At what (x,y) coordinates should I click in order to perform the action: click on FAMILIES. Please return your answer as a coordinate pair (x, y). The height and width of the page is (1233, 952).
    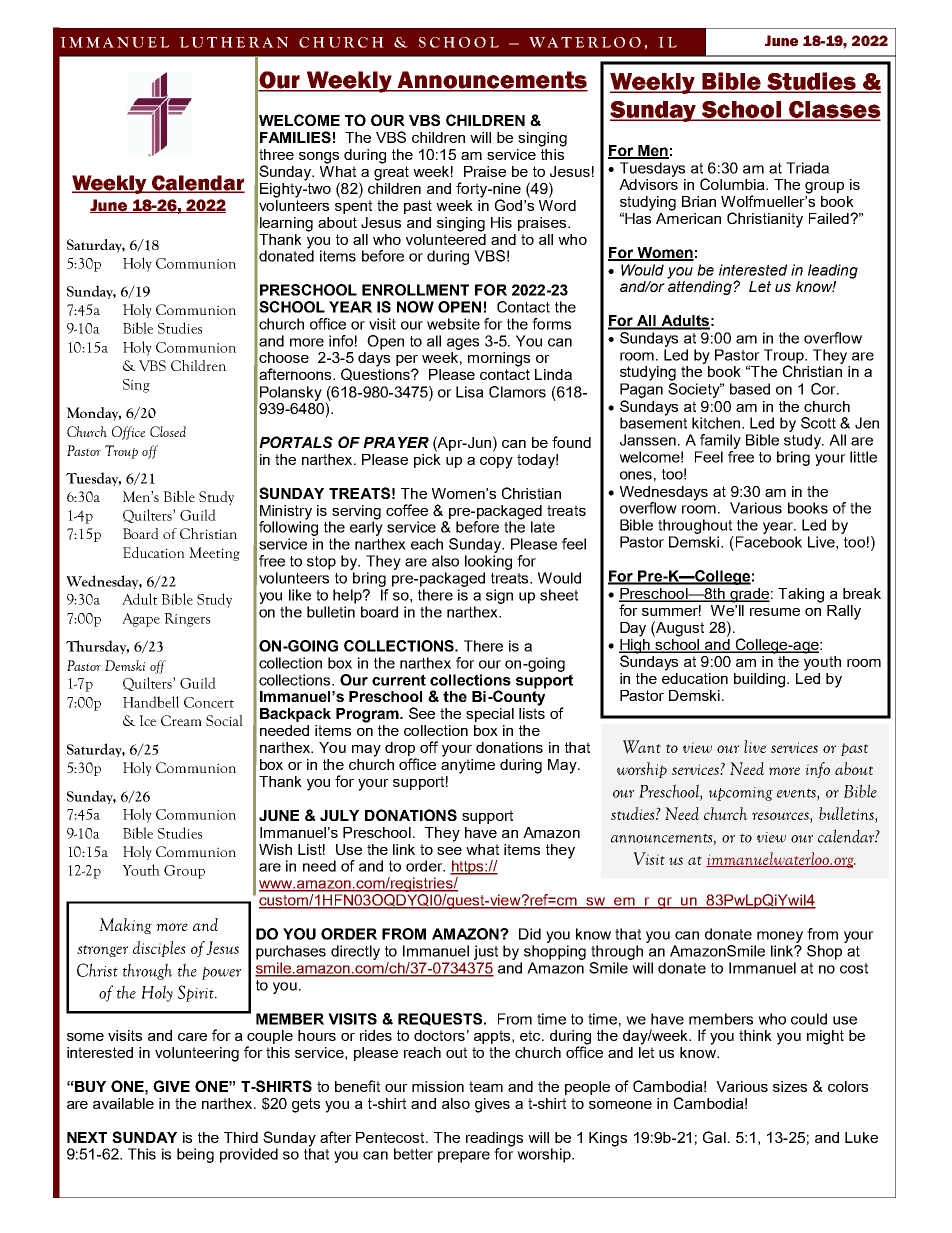
    Looking at the image, I should click on (295, 137).
